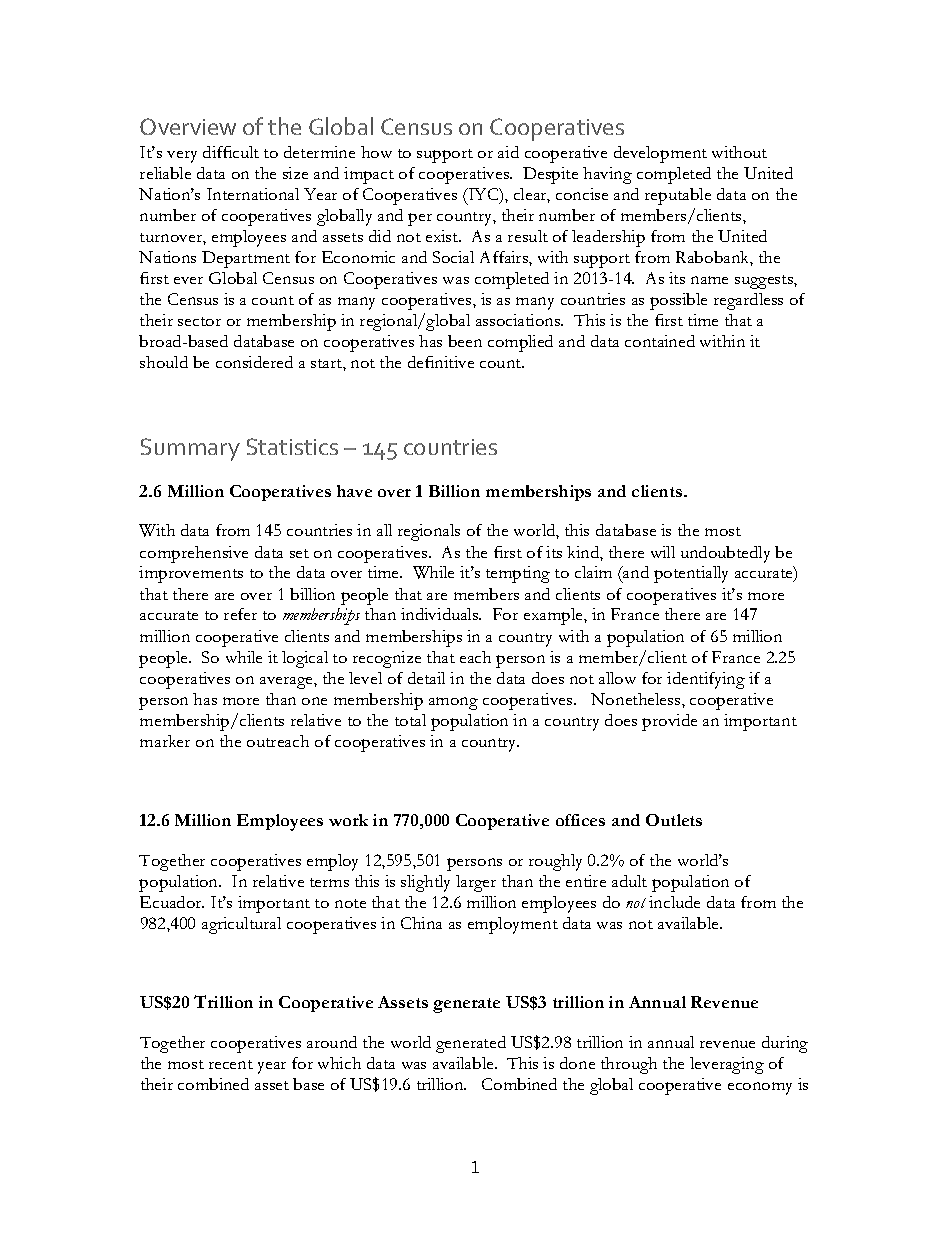 This screenshot has height=1233, width=952. Describe the element at coordinates (231, 1064) in the screenshot. I see `recent` at that location.
